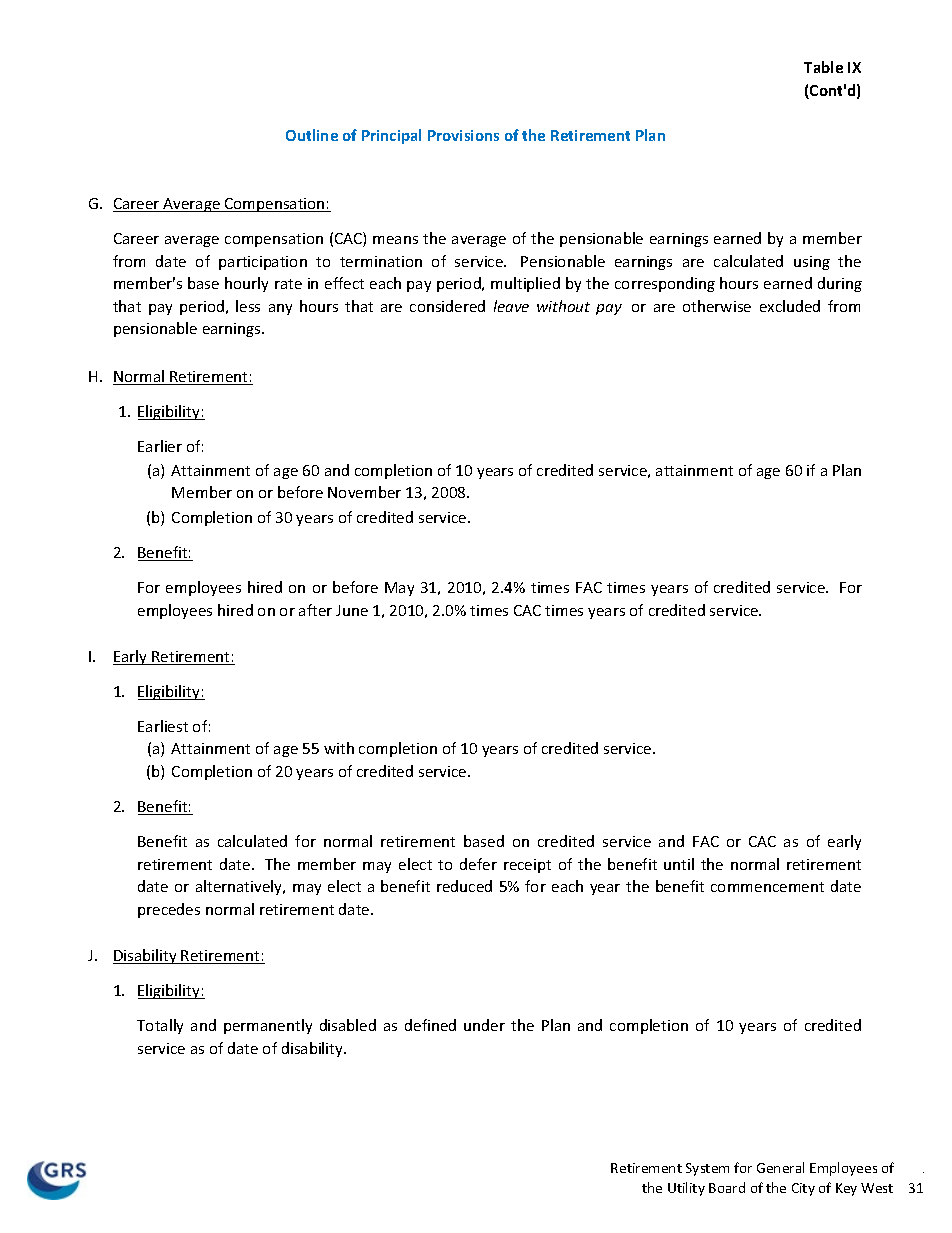  I want to click on after, so click(315, 610).
